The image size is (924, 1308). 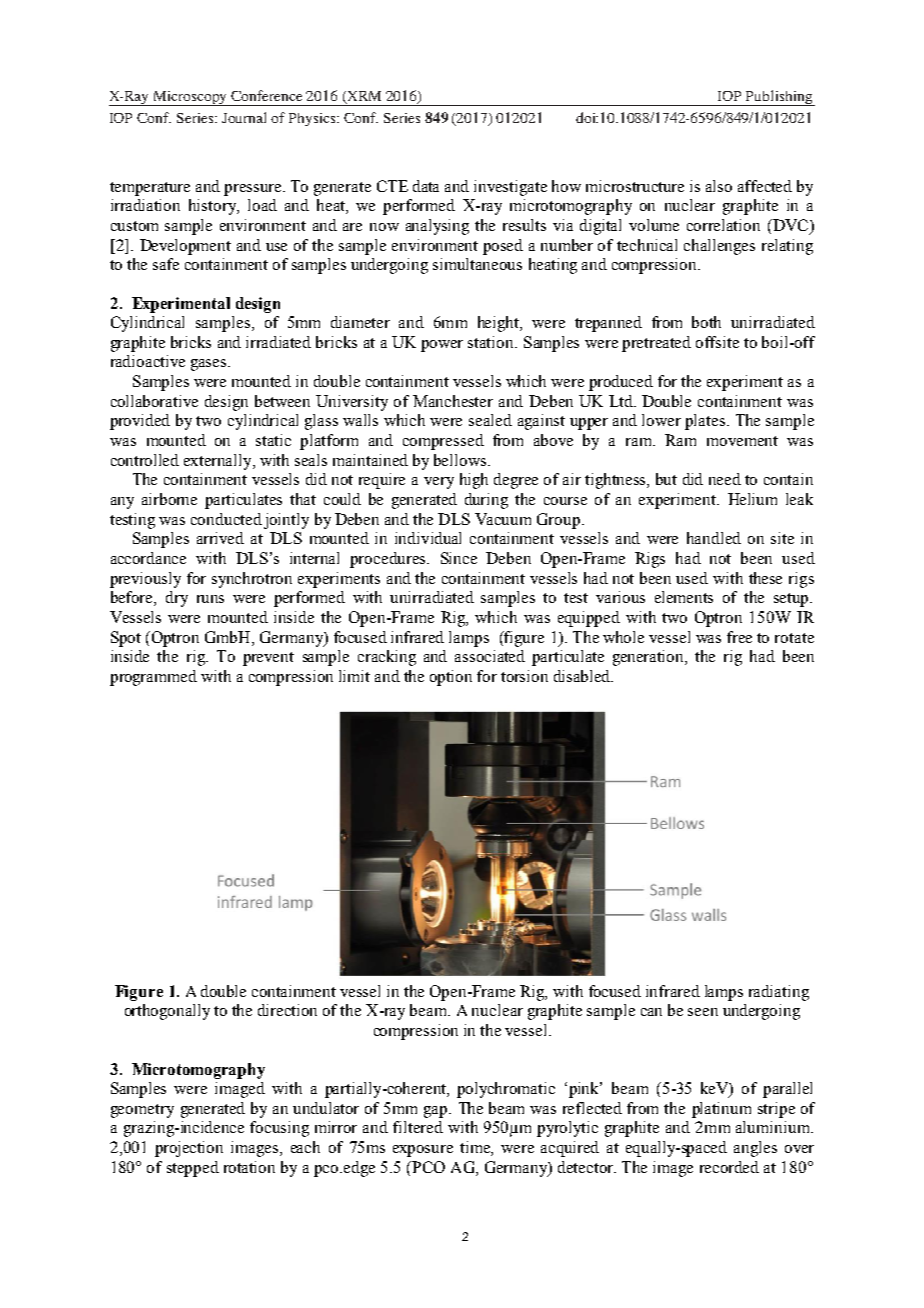 I want to click on plates, so click(x=706, y=422).
